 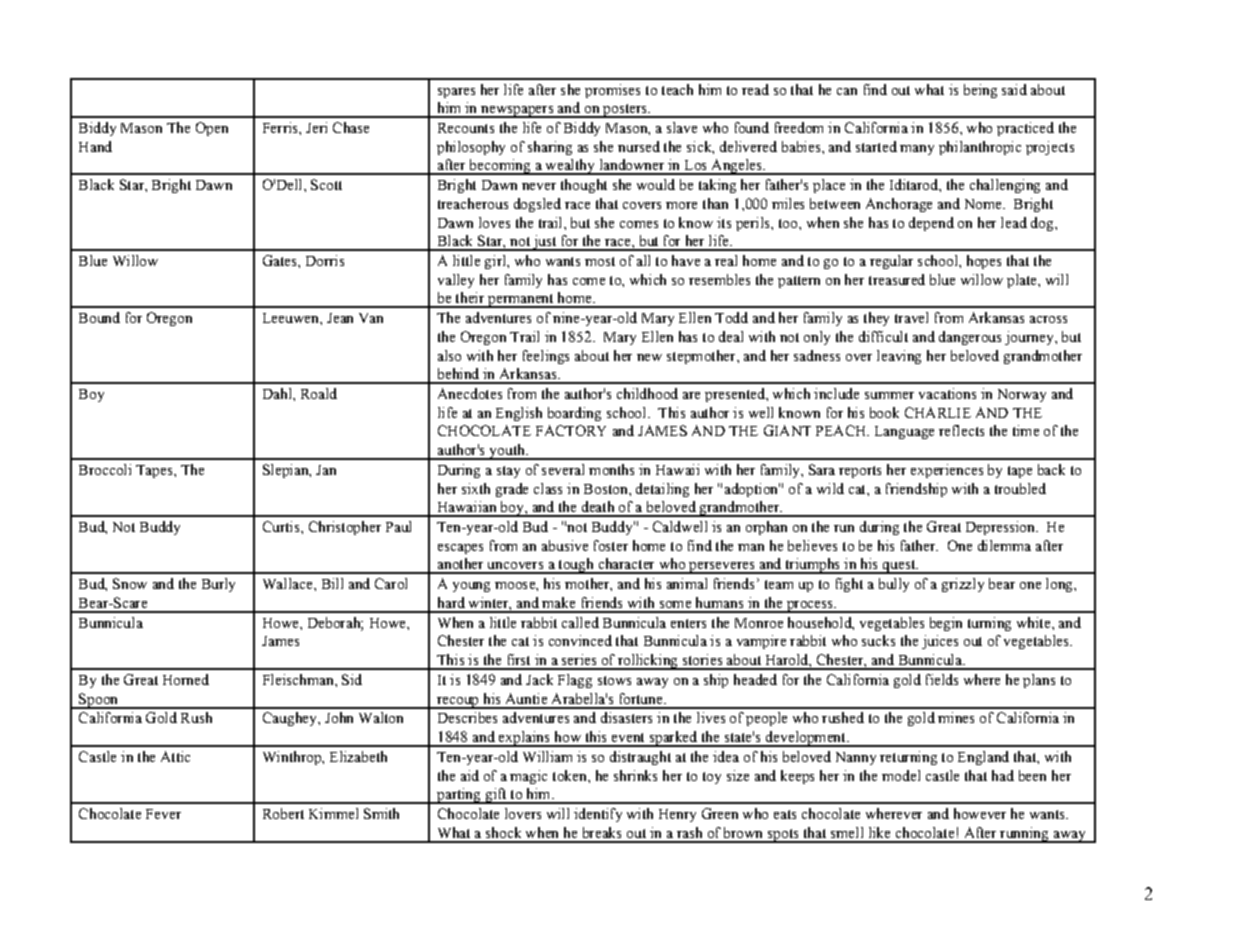 I want to click on Gates, so click(x=281, y=260).
